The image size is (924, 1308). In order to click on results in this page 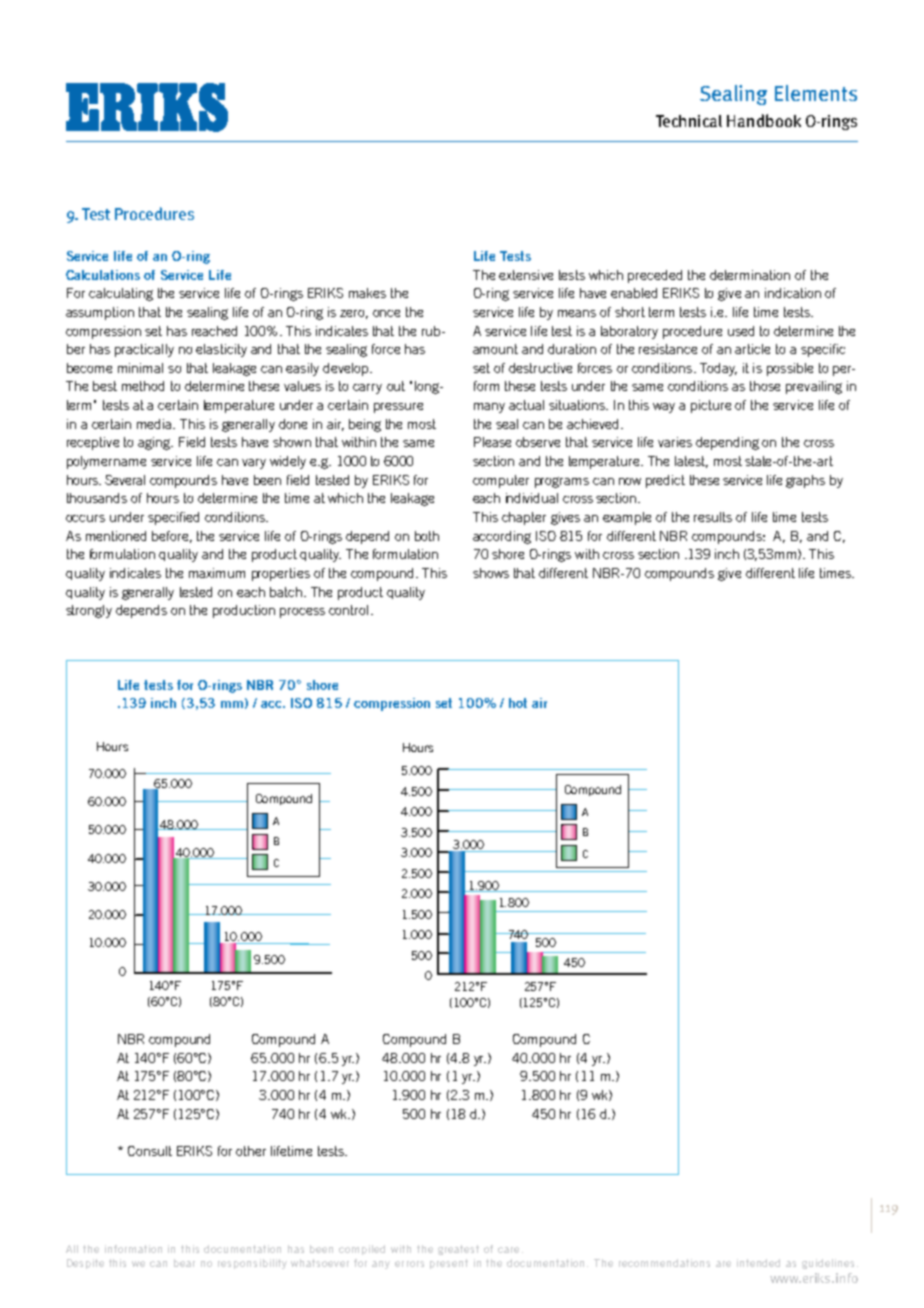, I will do `click(713, 517)`.
